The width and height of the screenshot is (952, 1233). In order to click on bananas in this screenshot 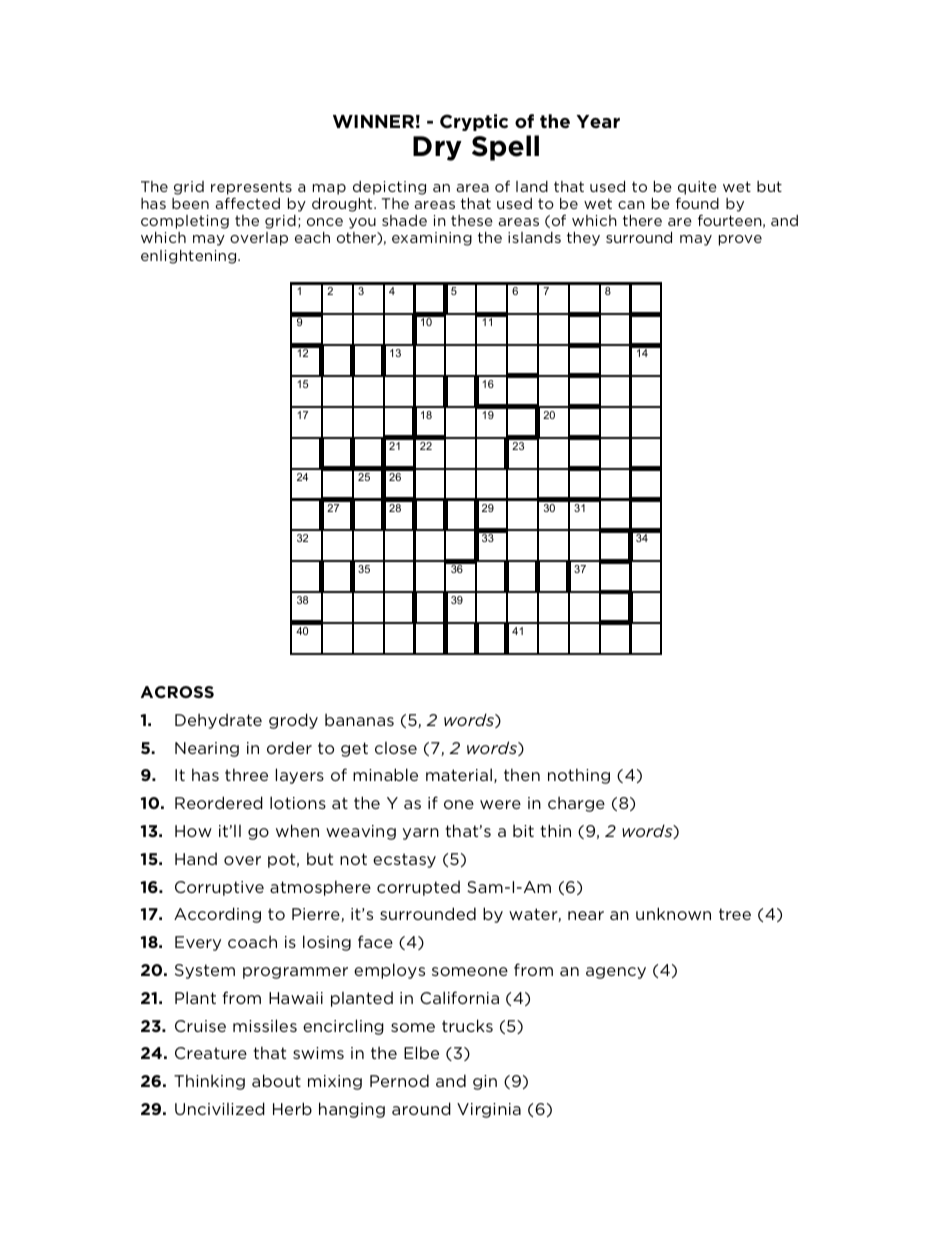, I will do `click(359, 719)`.
